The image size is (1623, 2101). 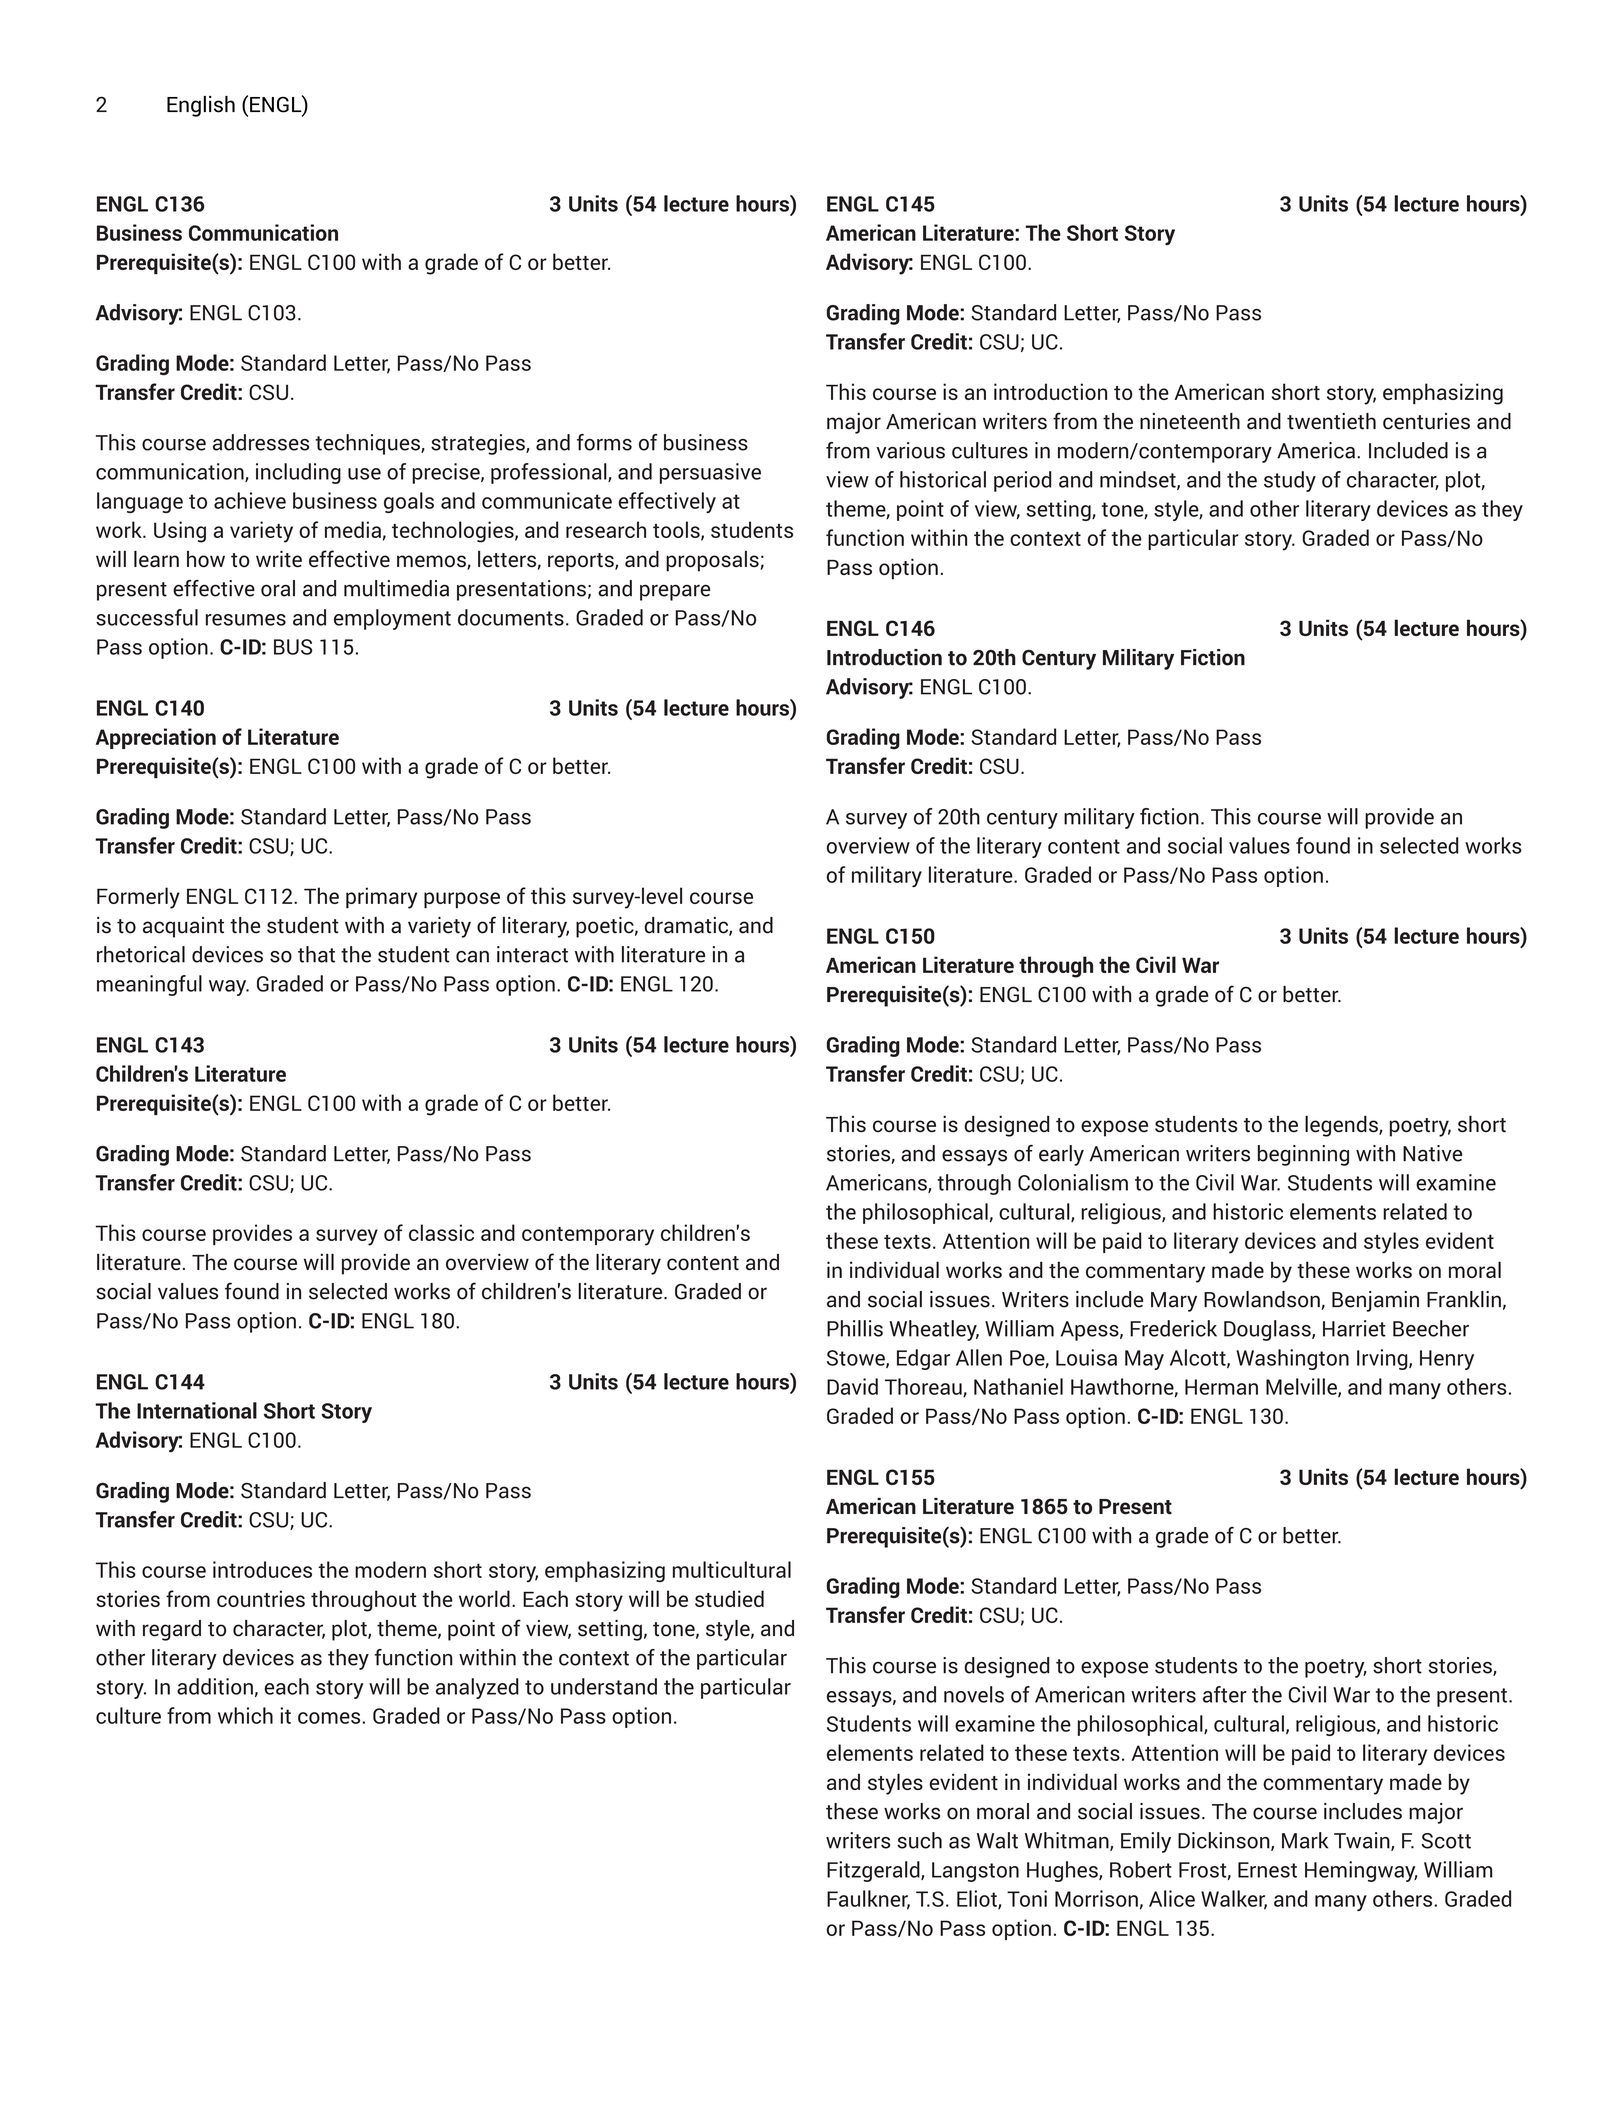 I want to click on studied, so click(x=729, y=1598).
